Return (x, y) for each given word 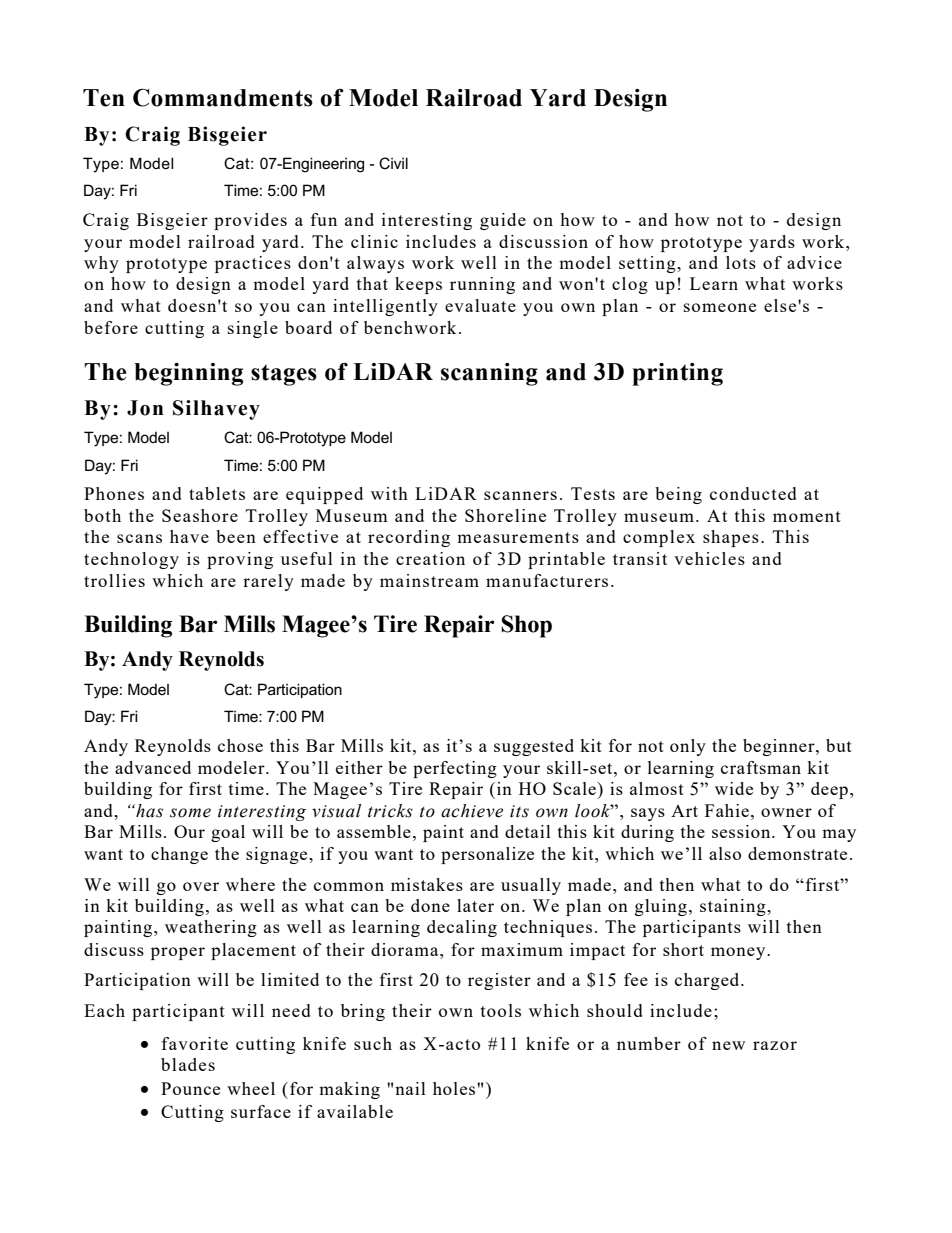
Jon (145, 408)
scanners (520, 495)
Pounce (190, 1088)
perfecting (455, 769)
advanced (153, 767)
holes (455, 1088)
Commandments (223, 97)
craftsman (761, 767)
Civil (393, 163)
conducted (753, 493)
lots (741, 262)
